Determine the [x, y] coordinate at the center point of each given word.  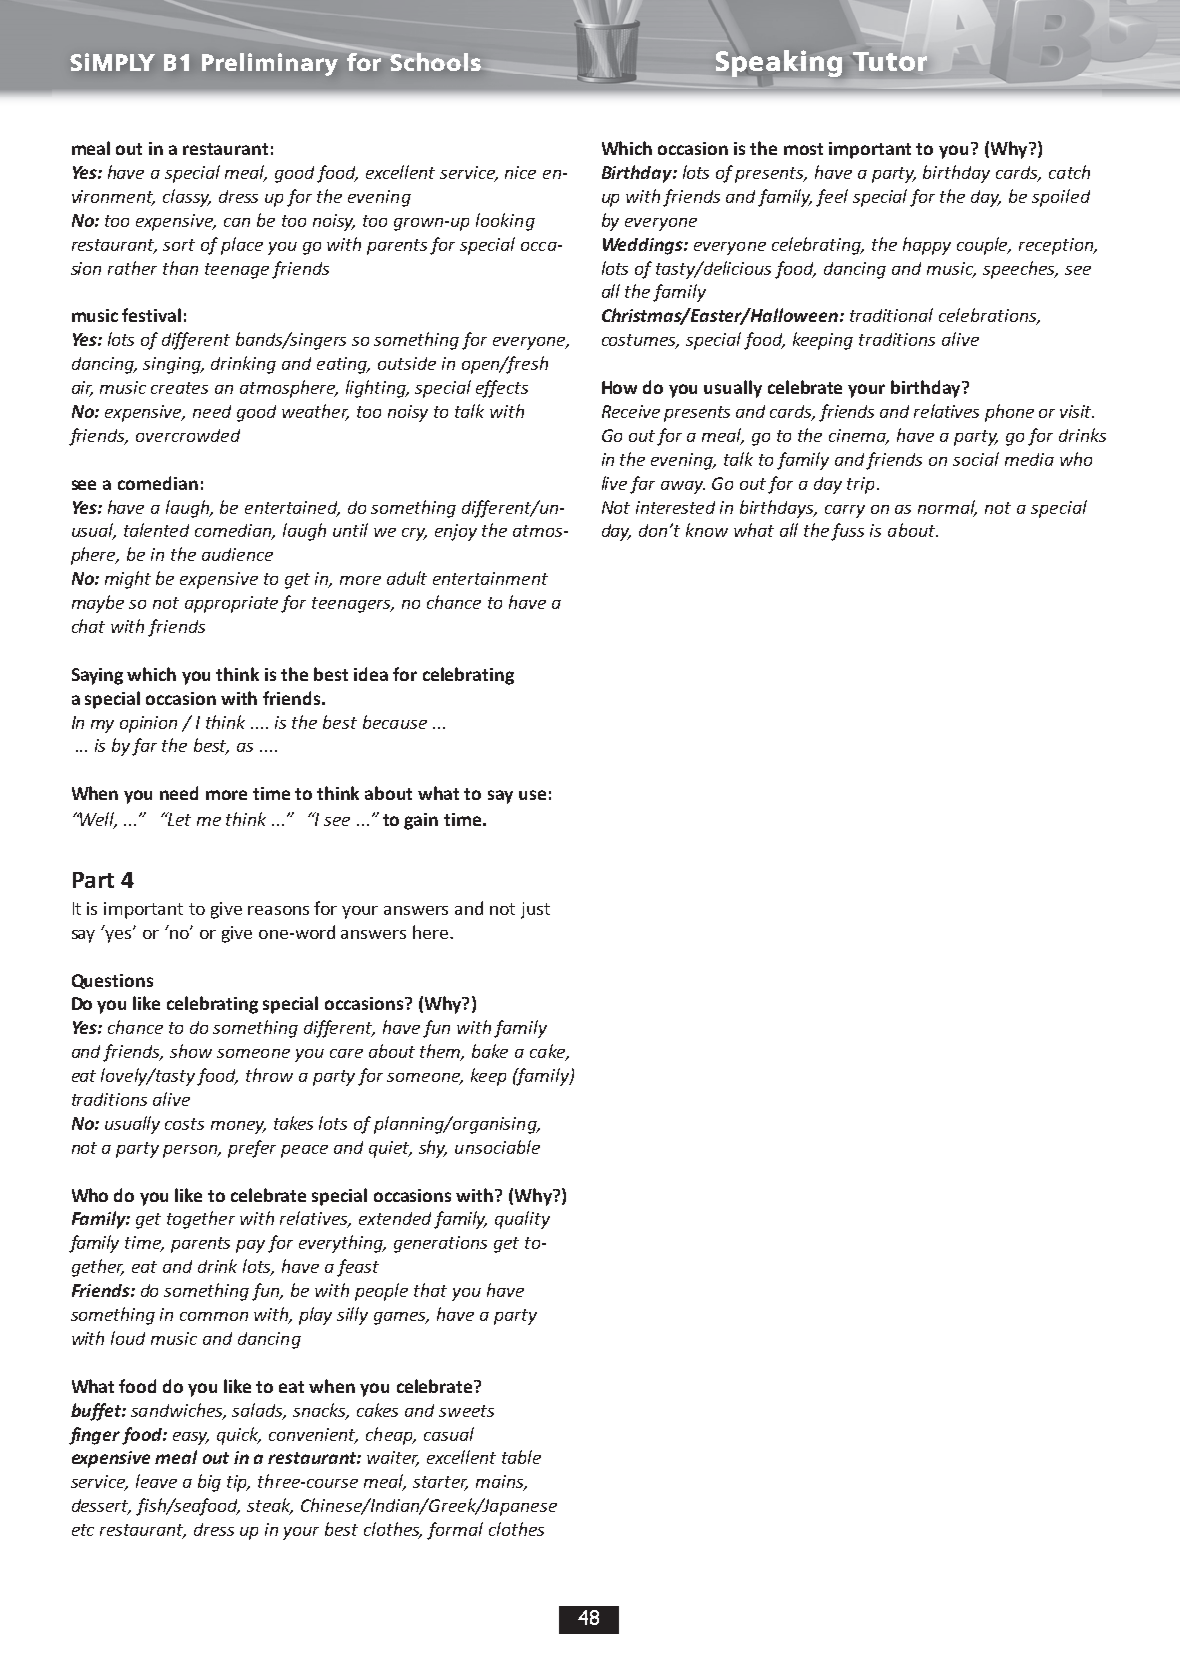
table [521, 1457]
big [209, 1483]
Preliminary [270, 64]
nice [520, 172]
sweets [466, 1411]
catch [1069, 172]
